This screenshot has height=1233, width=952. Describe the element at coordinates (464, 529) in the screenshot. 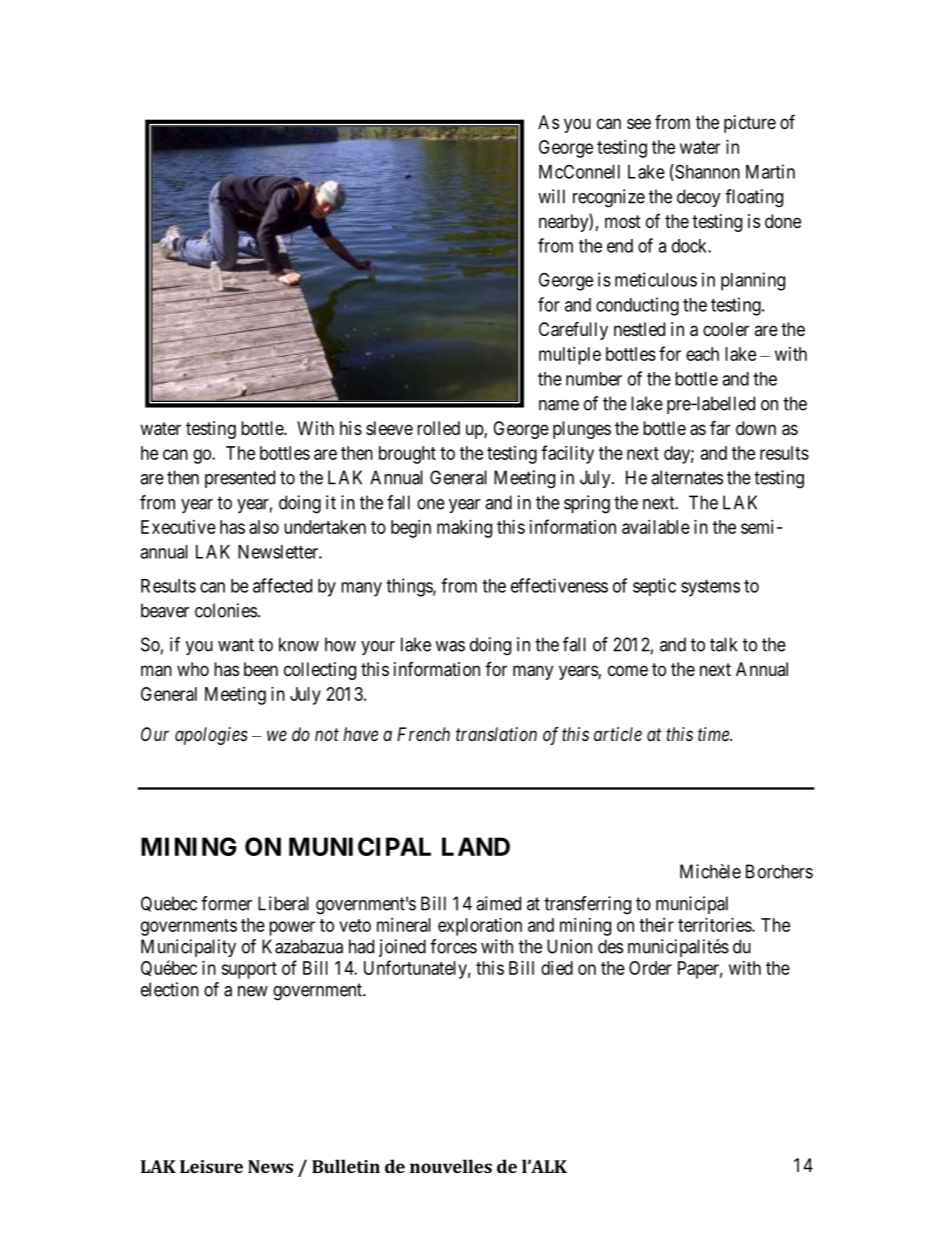

I see `making` at that location.
